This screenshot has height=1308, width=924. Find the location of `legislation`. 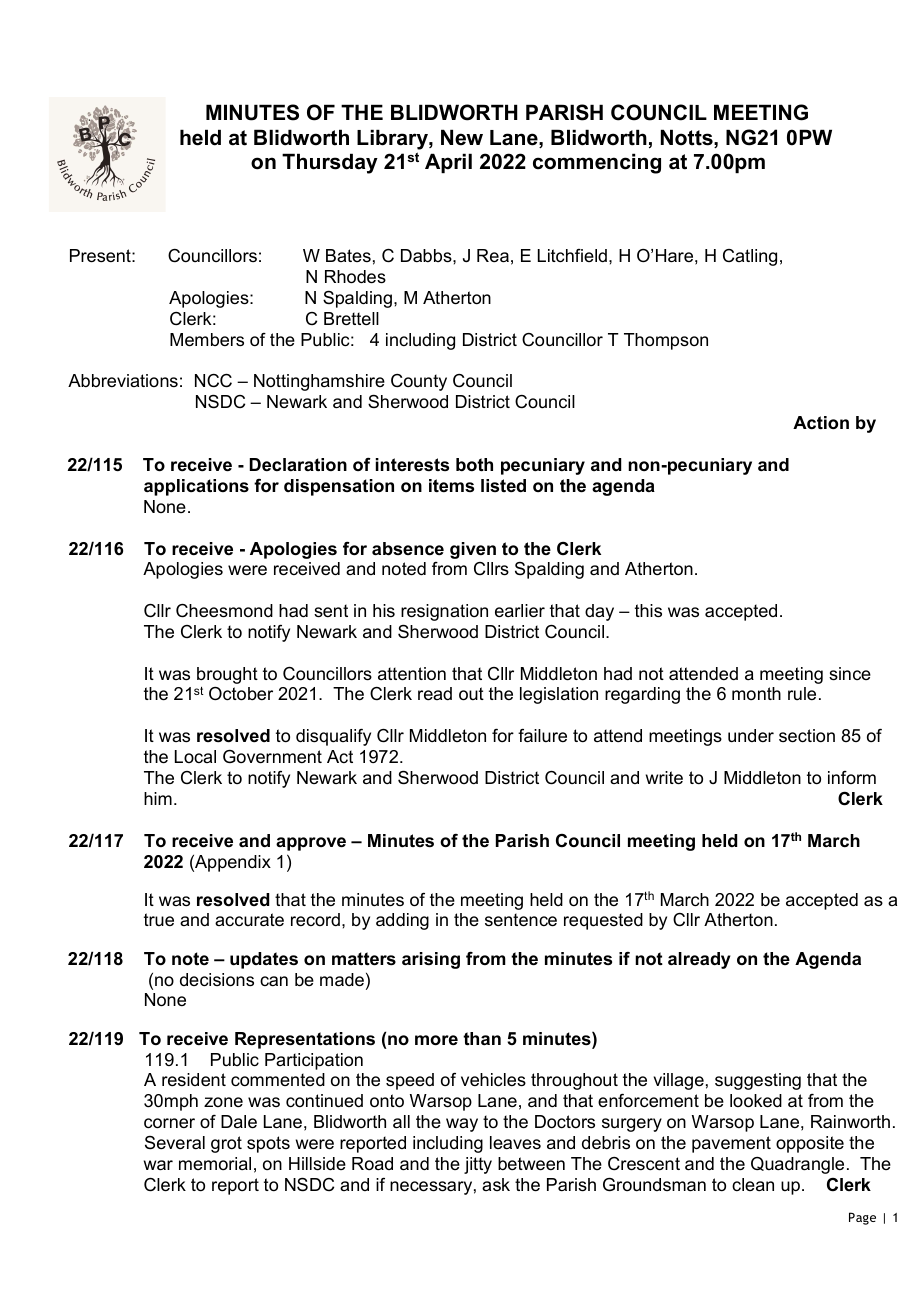

legislation is located at coordinates (559, 695).
